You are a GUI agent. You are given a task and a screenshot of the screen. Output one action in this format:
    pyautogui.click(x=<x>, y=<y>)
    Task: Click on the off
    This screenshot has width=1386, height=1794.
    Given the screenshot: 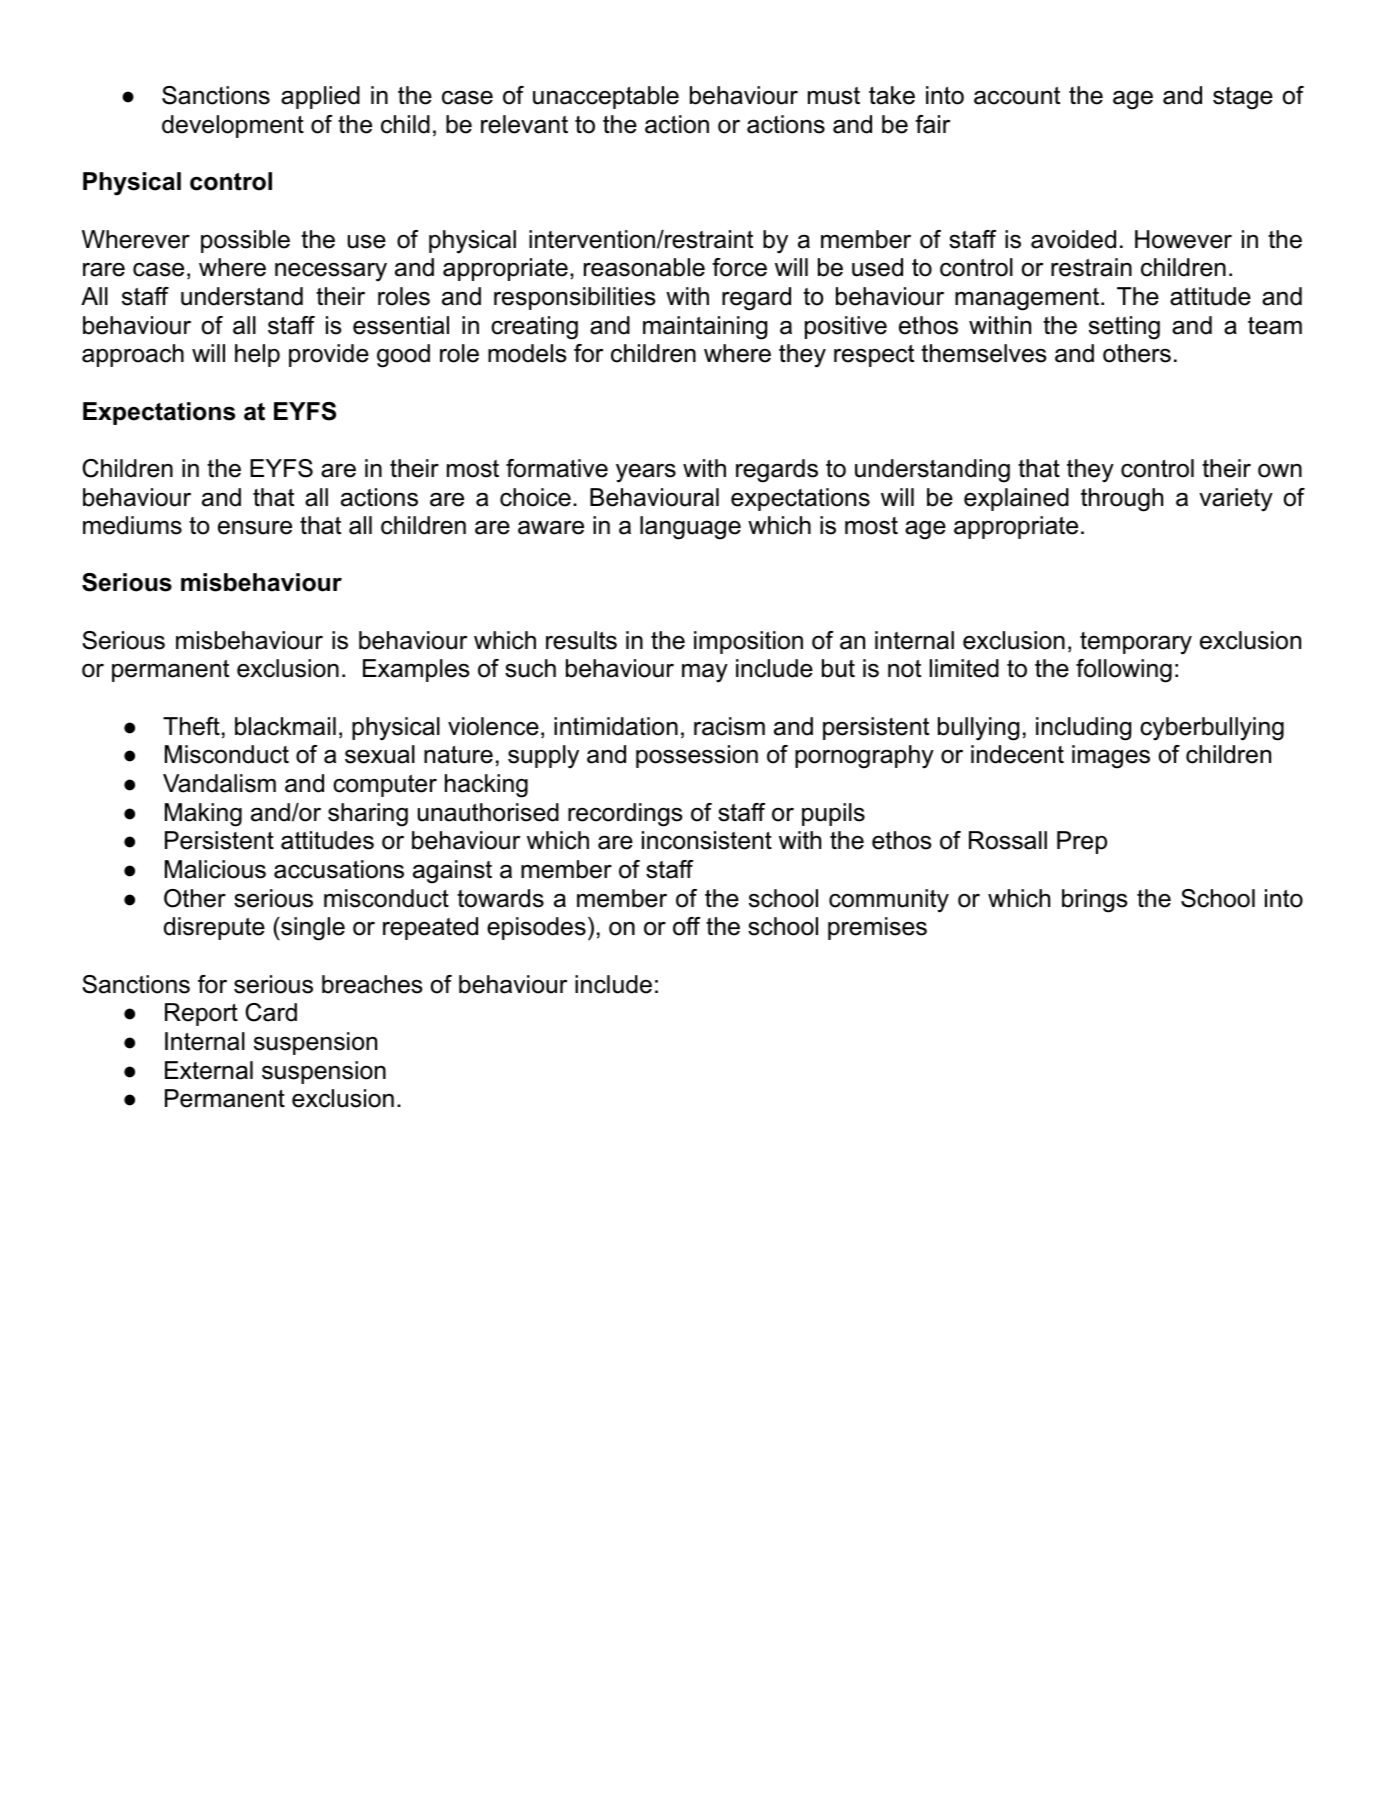 What is the action you would take?
    pyautogui.click(x=686, y=926)
